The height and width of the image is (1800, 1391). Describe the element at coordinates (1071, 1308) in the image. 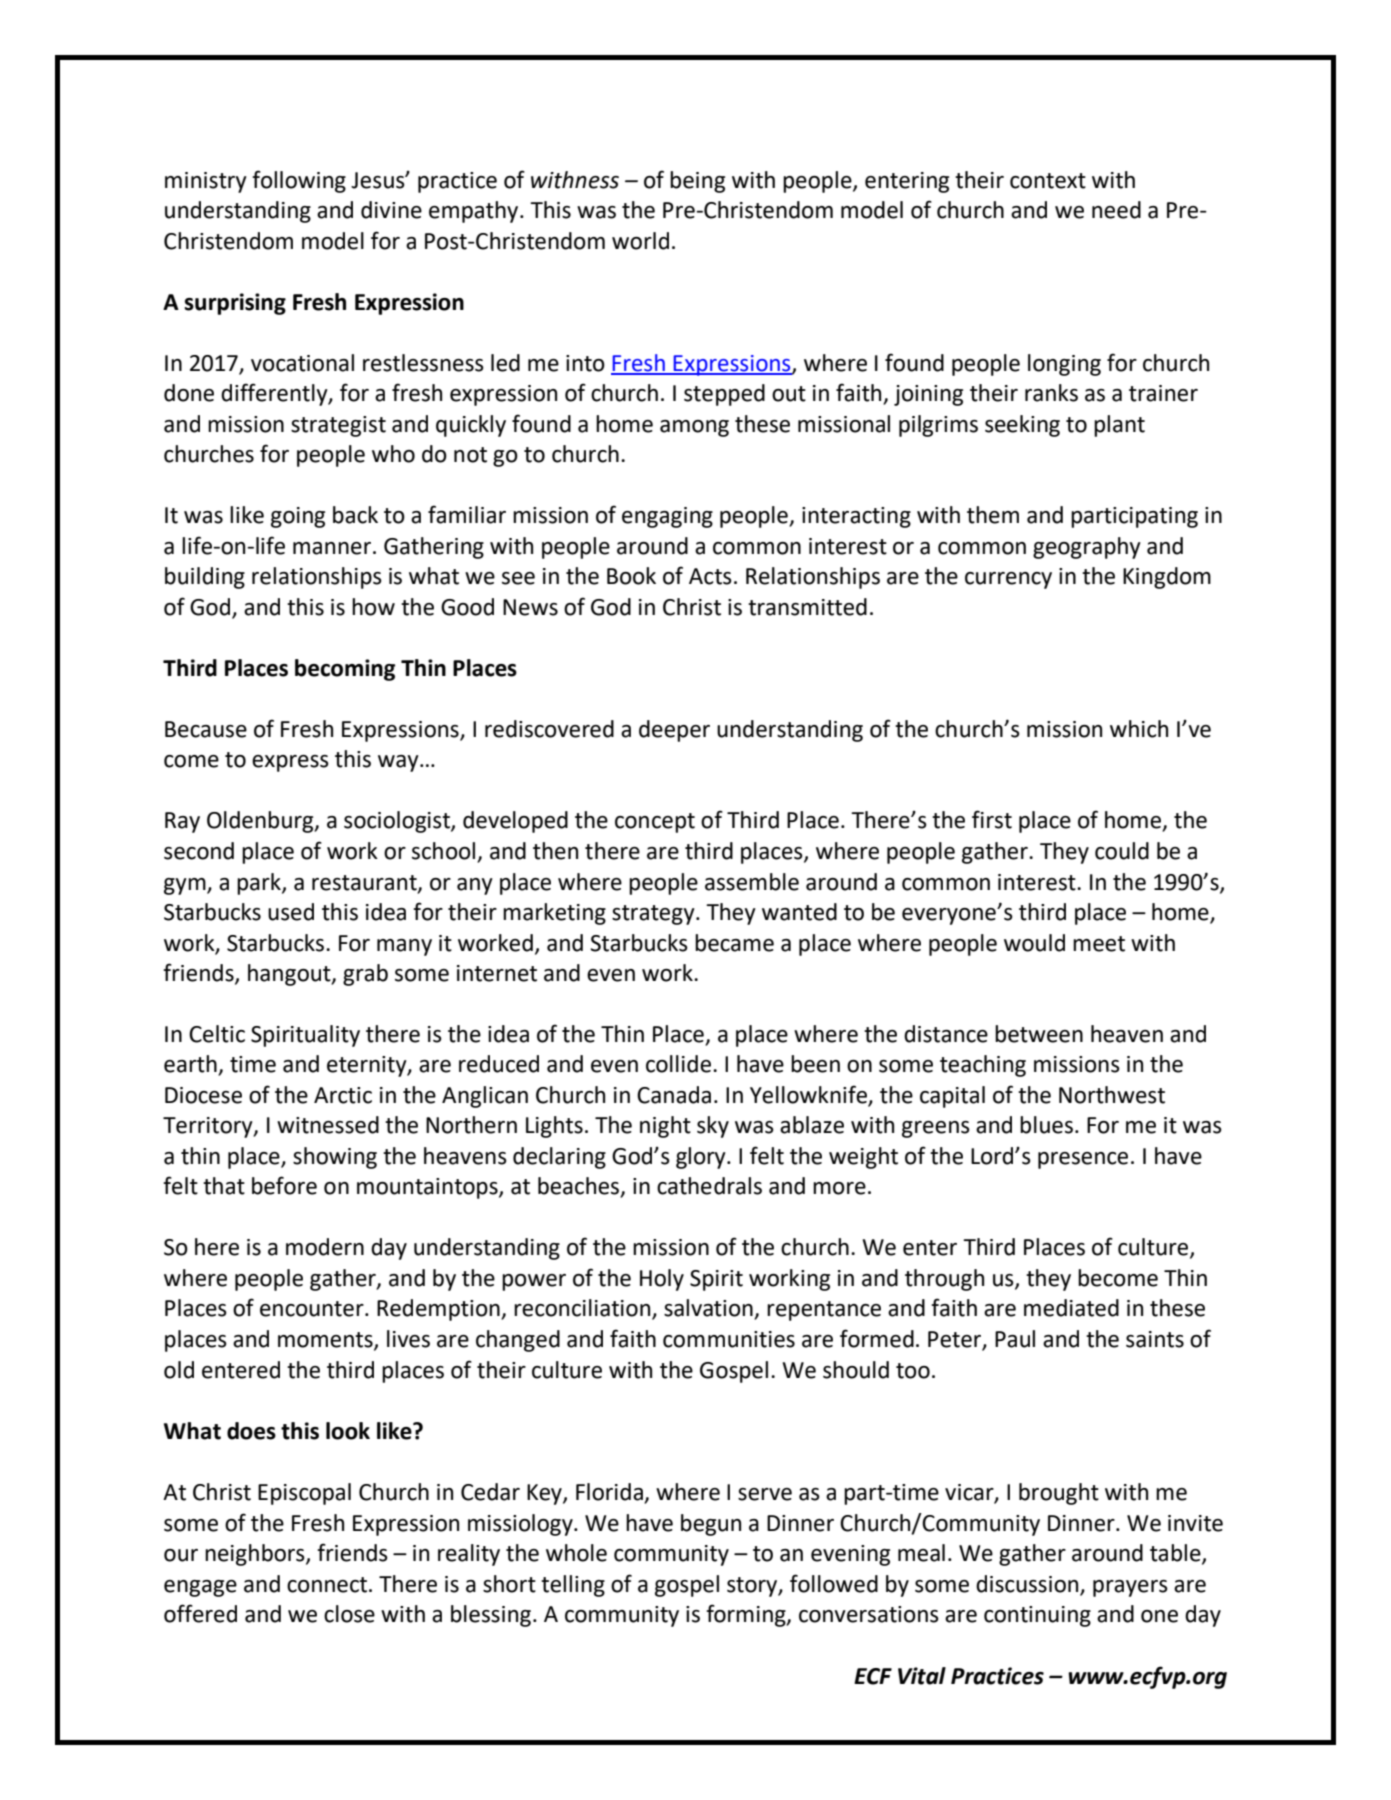

I see `mediated` at that location.
